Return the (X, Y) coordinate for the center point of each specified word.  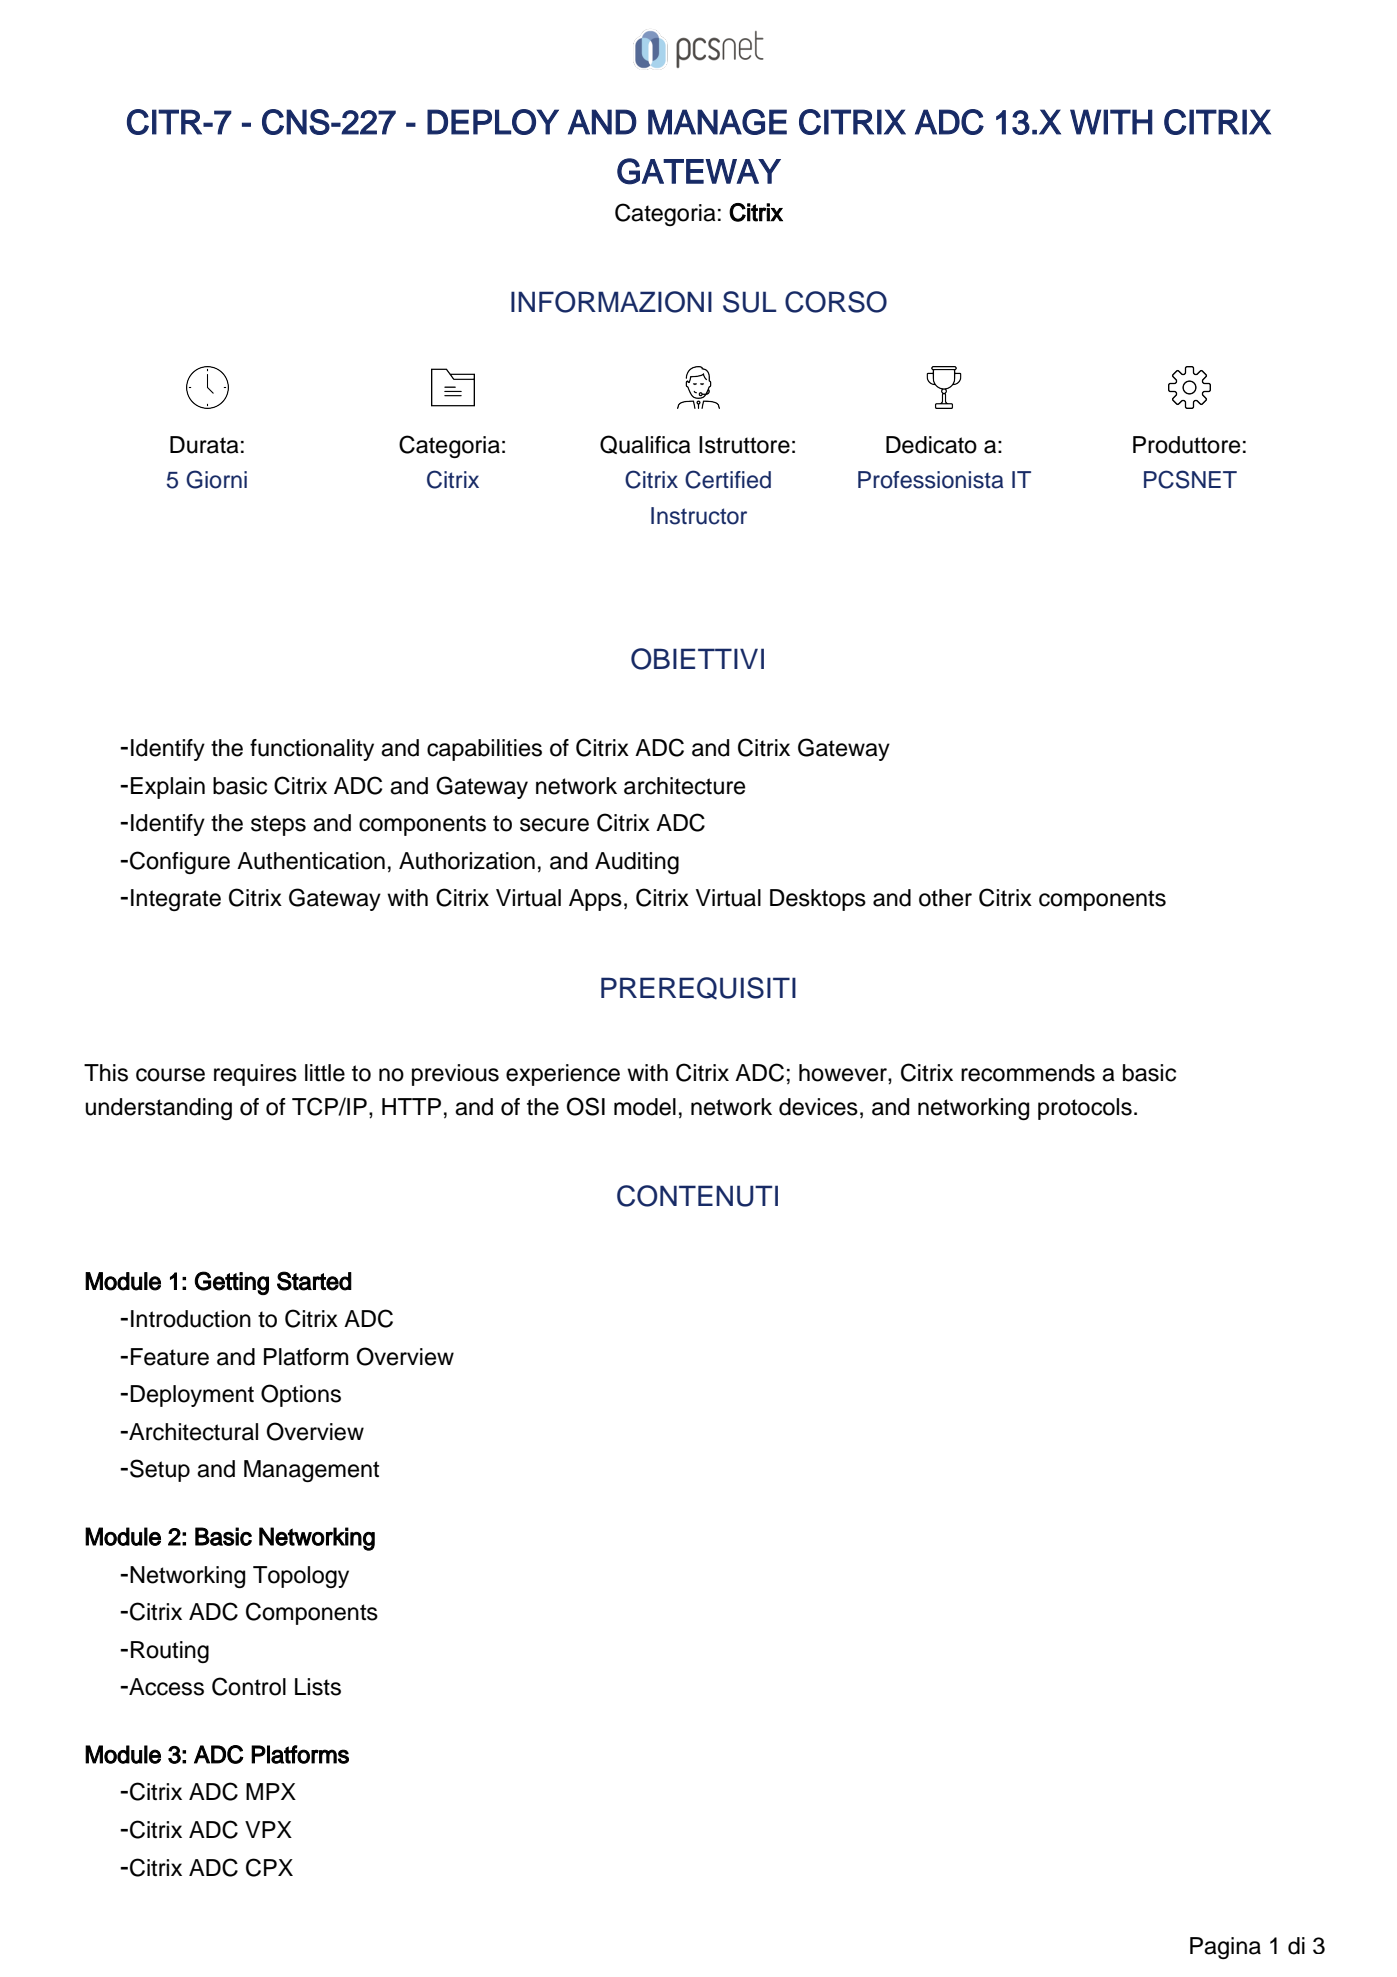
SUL (749, 302)
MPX (271, 1791)
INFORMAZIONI (611, 302)
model (645, 1107)
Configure (180, 862)
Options (301, 1395)
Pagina (1225, 1948)
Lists (318, 1687)
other (945, 898)
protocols (1085, 1109)
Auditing (637, 863)
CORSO (836, 302)
